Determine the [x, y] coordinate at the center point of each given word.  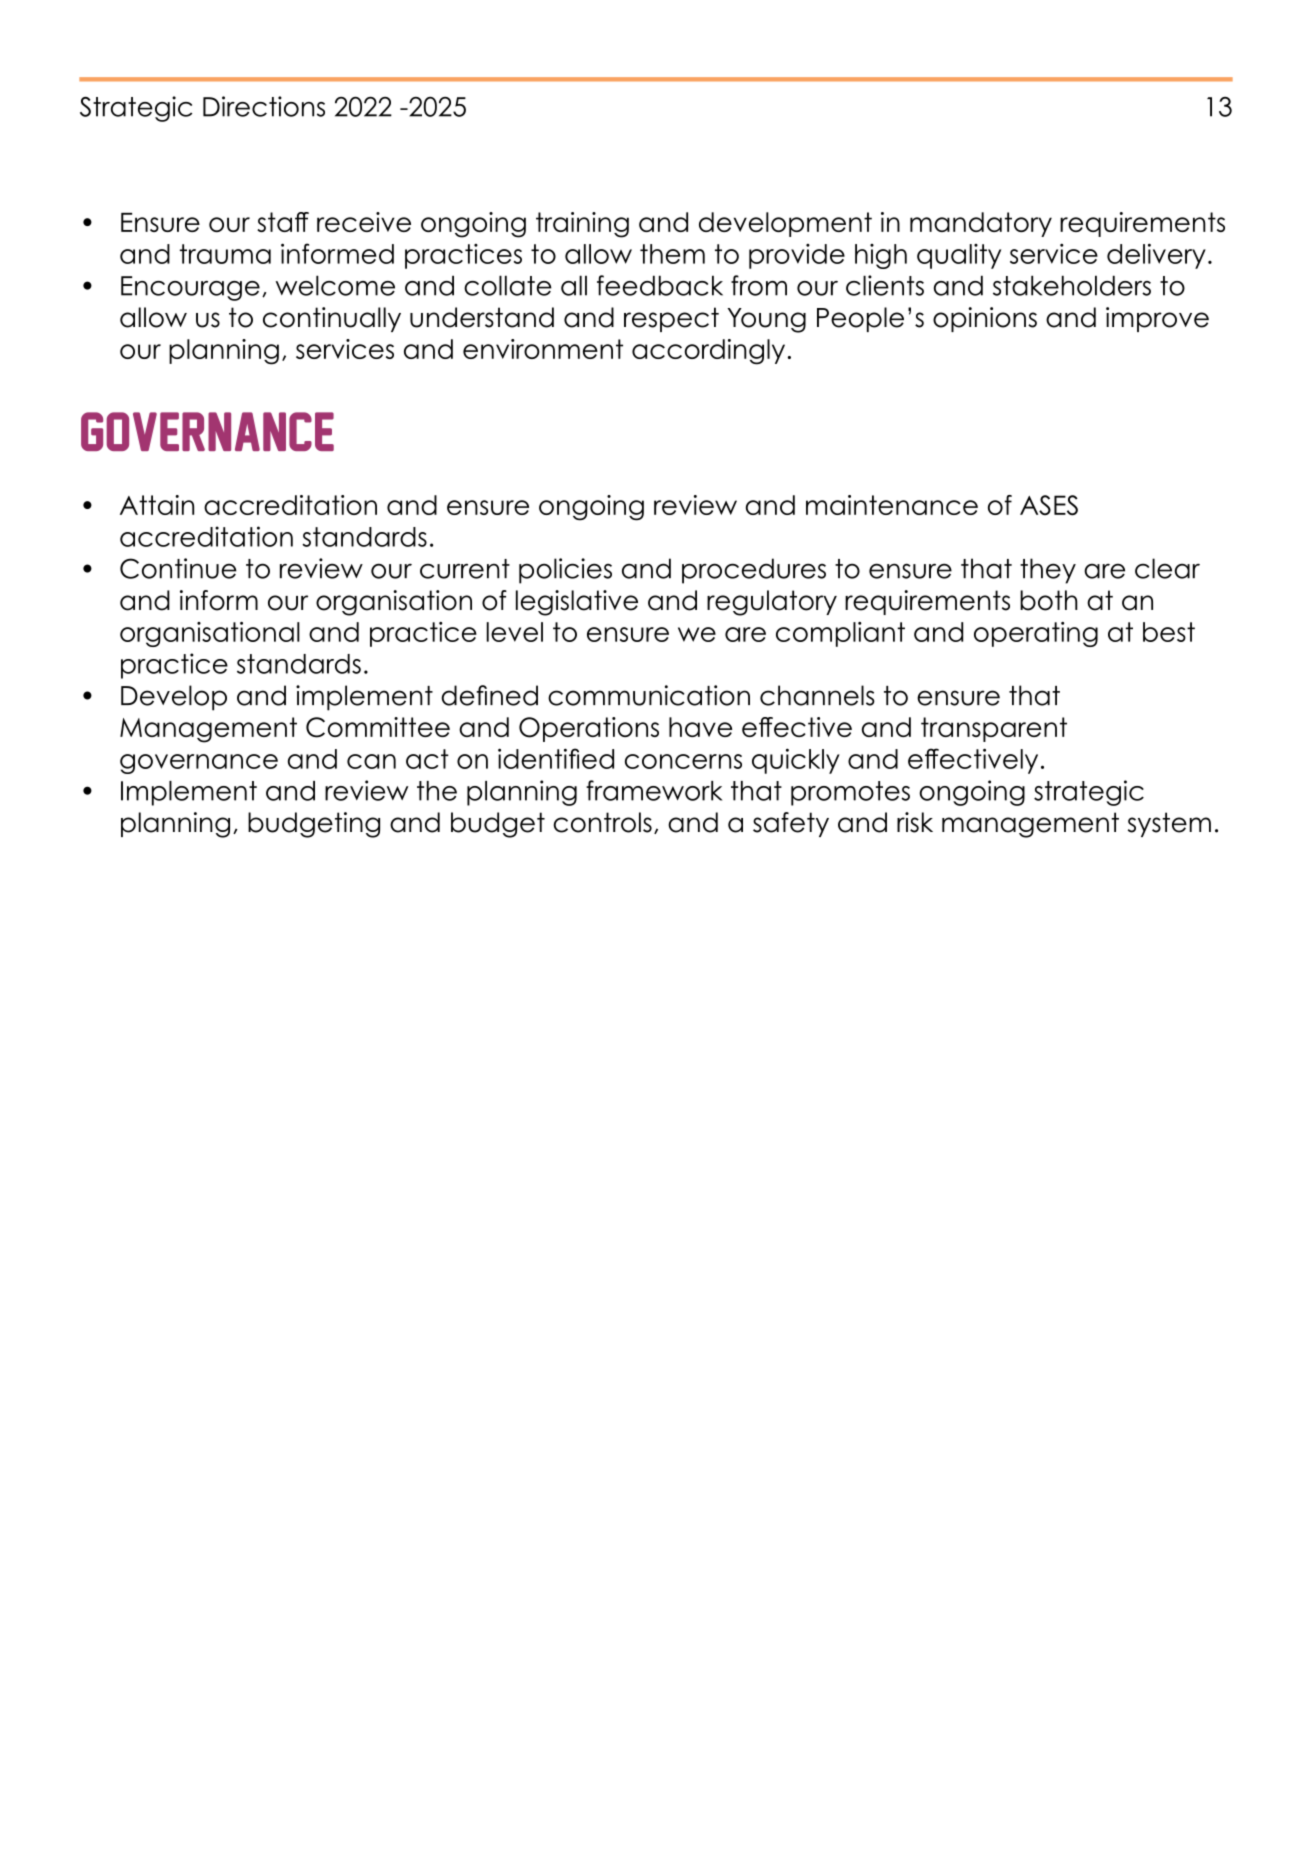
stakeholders [1072, 285]
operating [1036, 634]
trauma [225, 254]
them [672, 254]
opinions [985, 319]
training [582, 225]
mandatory [981, 224]
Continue [178, 568]
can [371, 761]
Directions [264, 106]
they [1048, 571]
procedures [754, 571]
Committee [378, 727]
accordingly [708, 352]
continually [332, 319]
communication [649, 695]
